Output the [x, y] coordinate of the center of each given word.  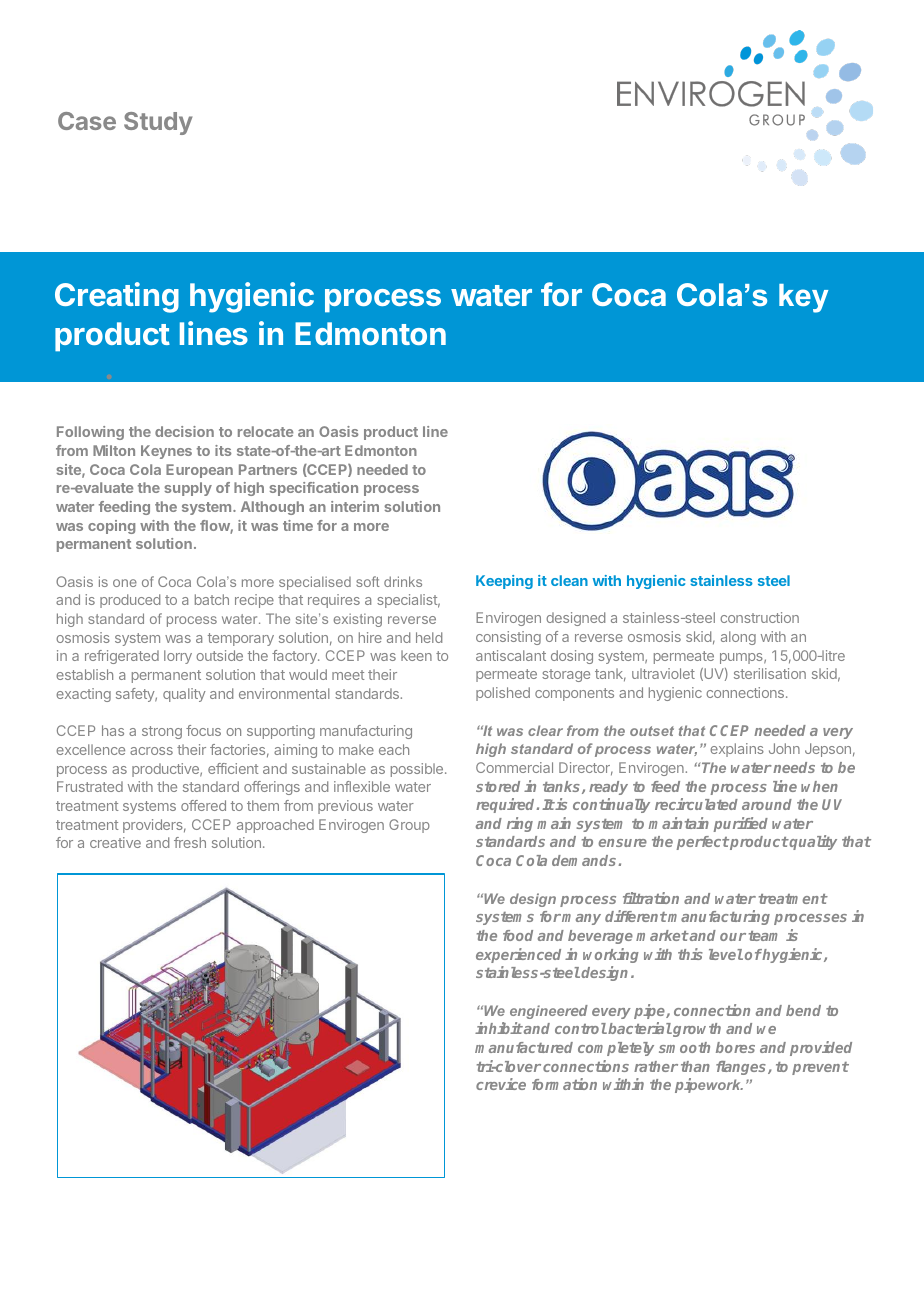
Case [87, 121]
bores [735, 1047]
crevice [501, 1084]
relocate [265, 431]
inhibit [499, 1028]
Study [158, 123]
